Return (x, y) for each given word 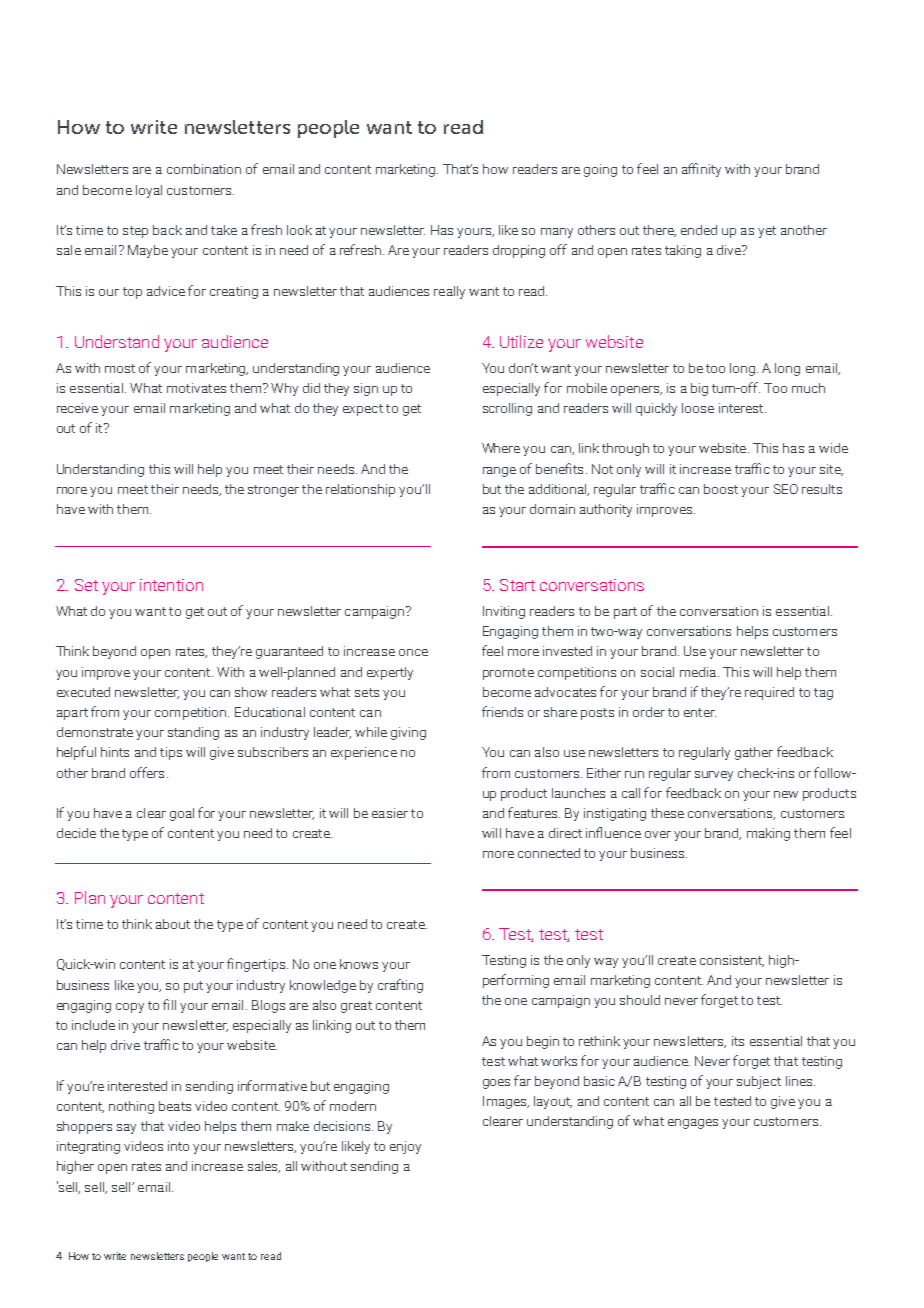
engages (693, 1124)
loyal (149, 191)
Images (506, 1102)
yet (767, 232)
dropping (519, 251)
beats (175, 1106)
